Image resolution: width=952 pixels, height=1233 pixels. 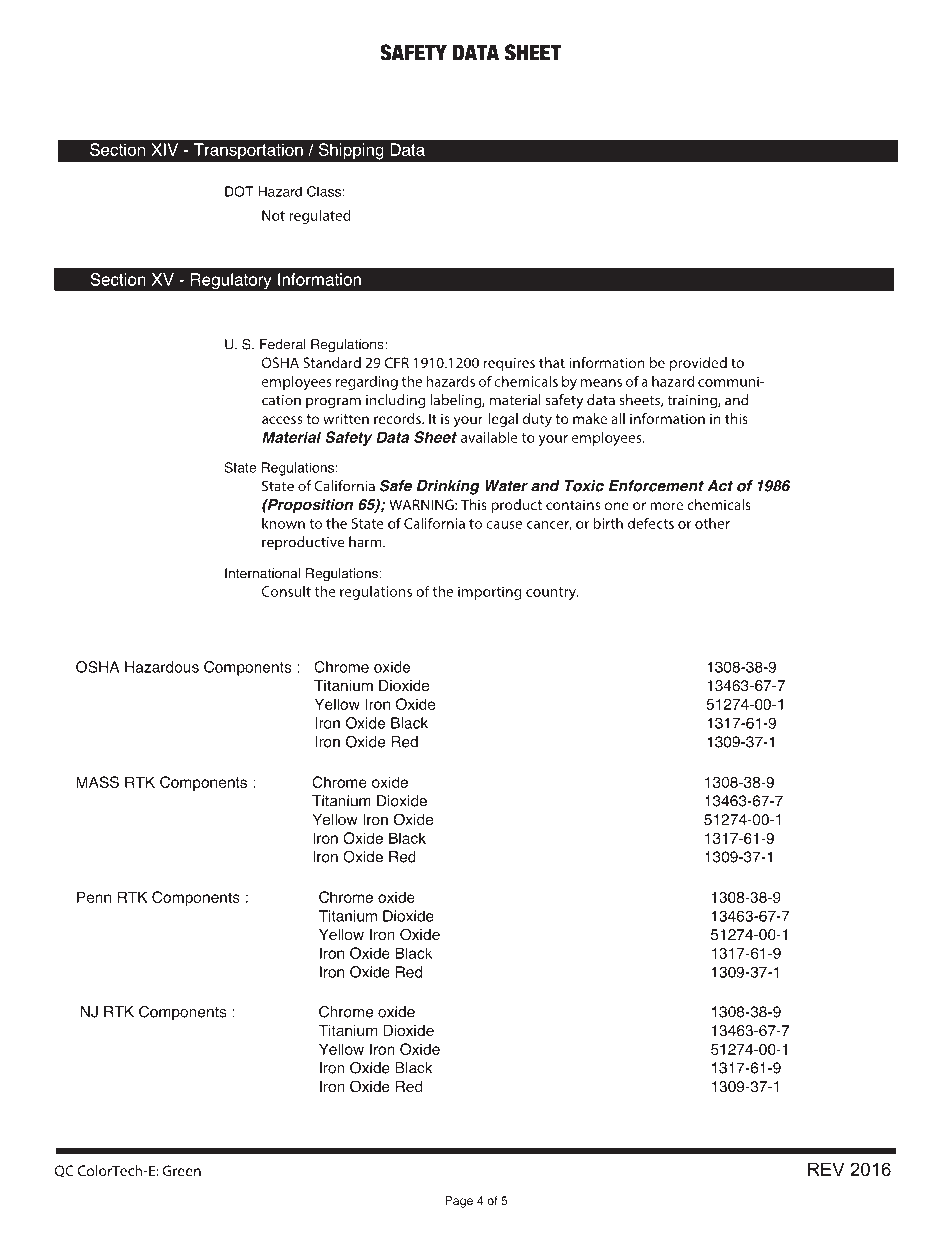 What do you see at coordinates (283, 344) in the page?
I see `Federal` at bounding box center [283, 344].
